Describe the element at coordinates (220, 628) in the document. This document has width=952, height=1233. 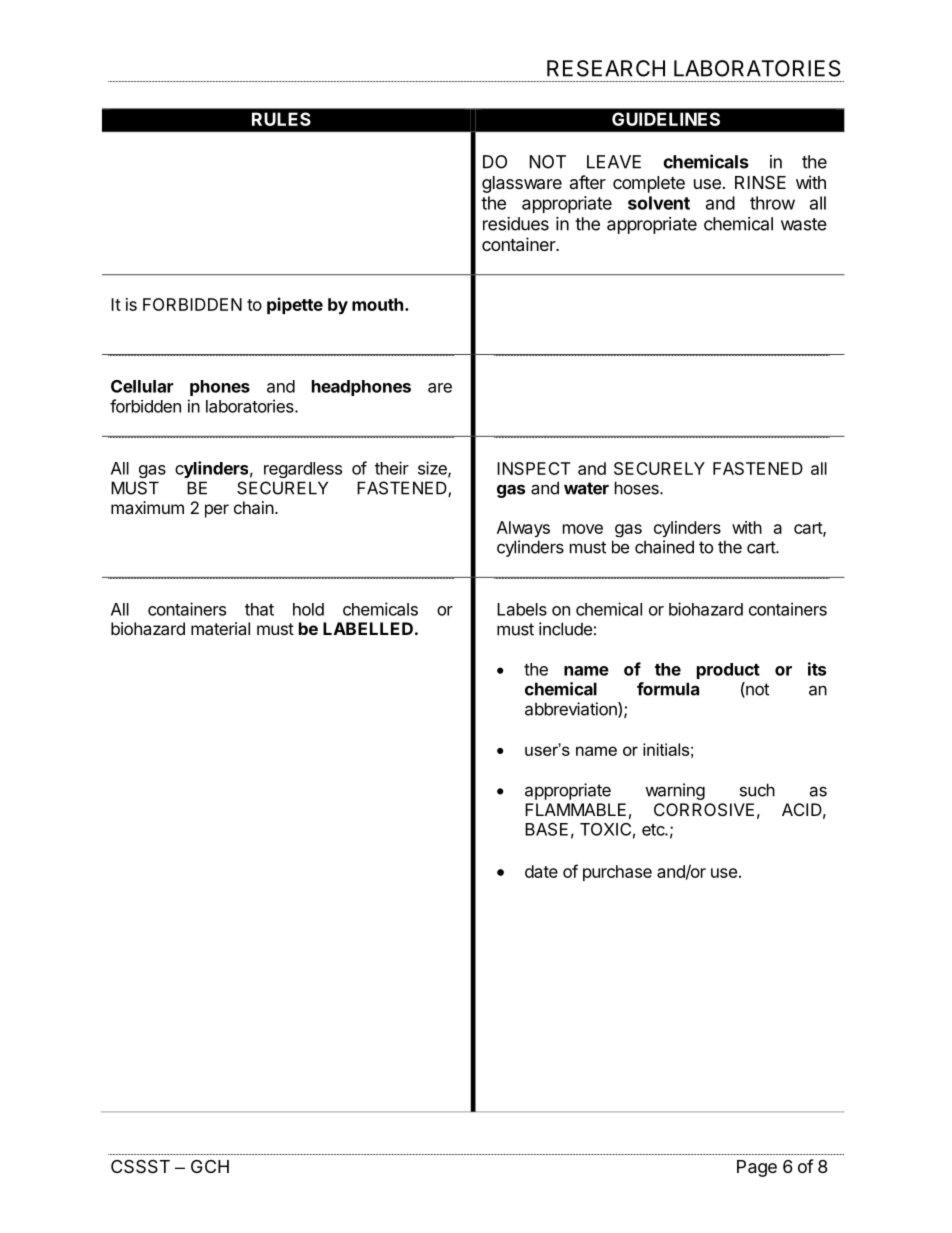
I see `material` at that location.
